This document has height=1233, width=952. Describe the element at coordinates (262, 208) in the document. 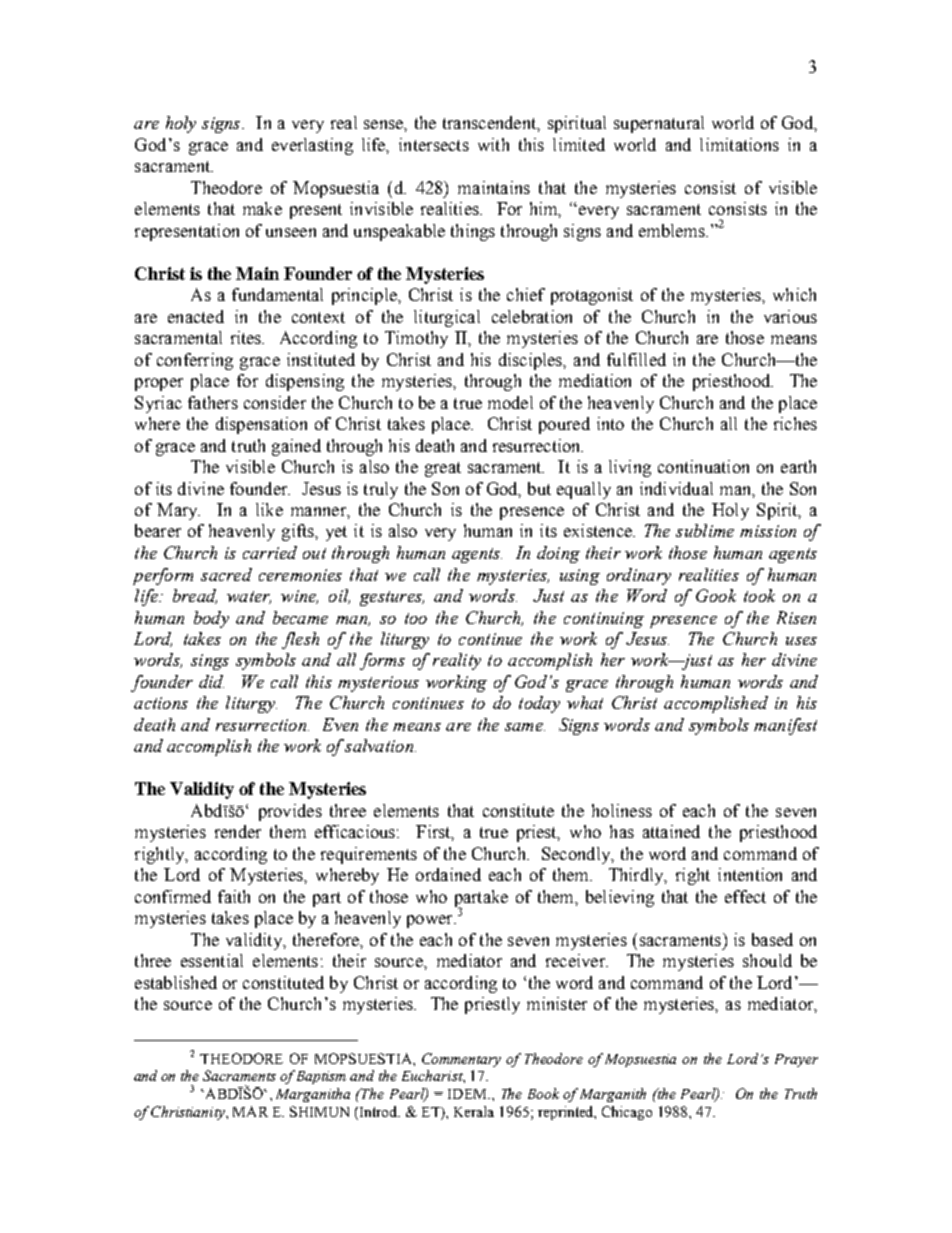

I see `make` at that location.
